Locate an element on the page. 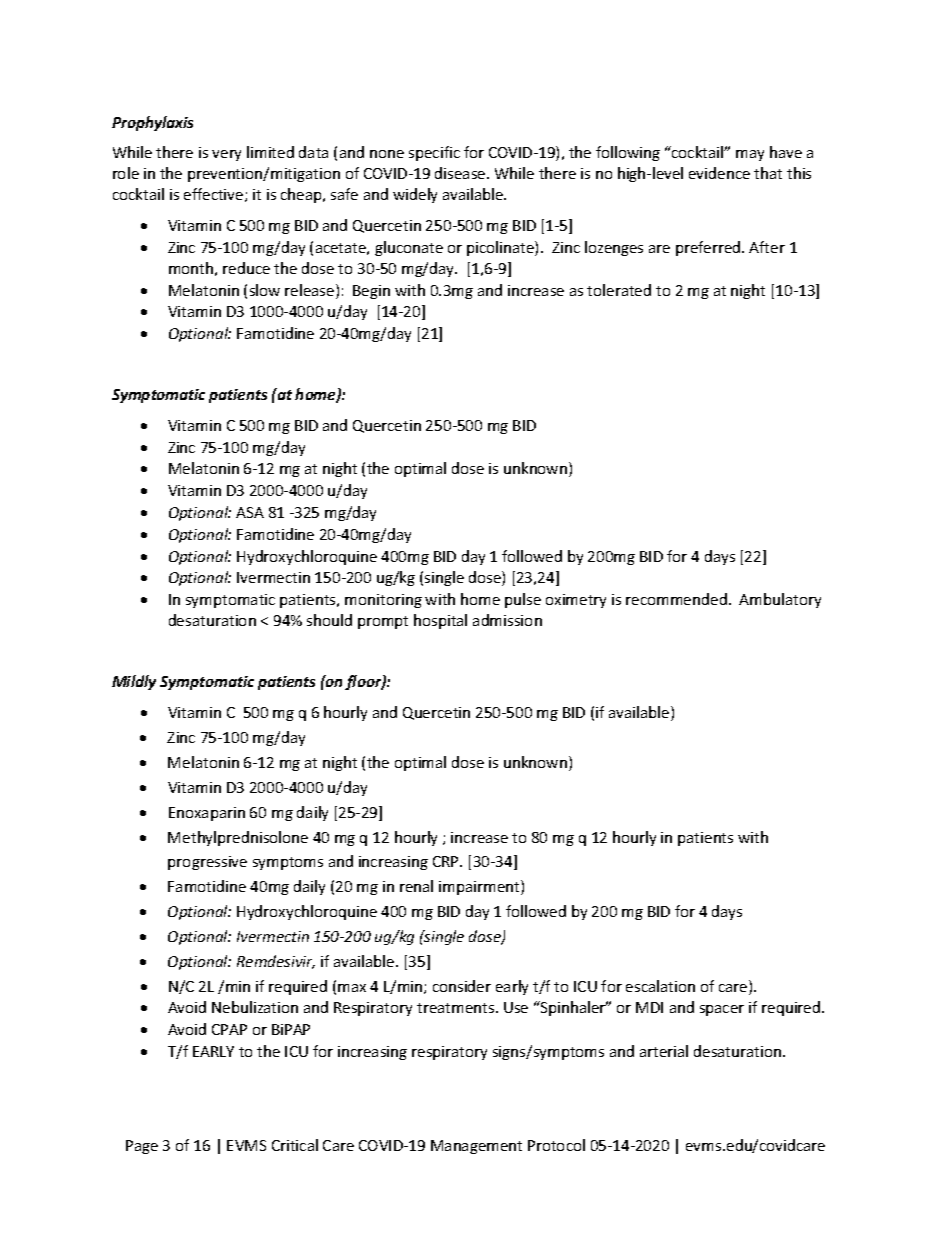 The image size is (952, 1233). slow is located at coordinates (265, 290).
